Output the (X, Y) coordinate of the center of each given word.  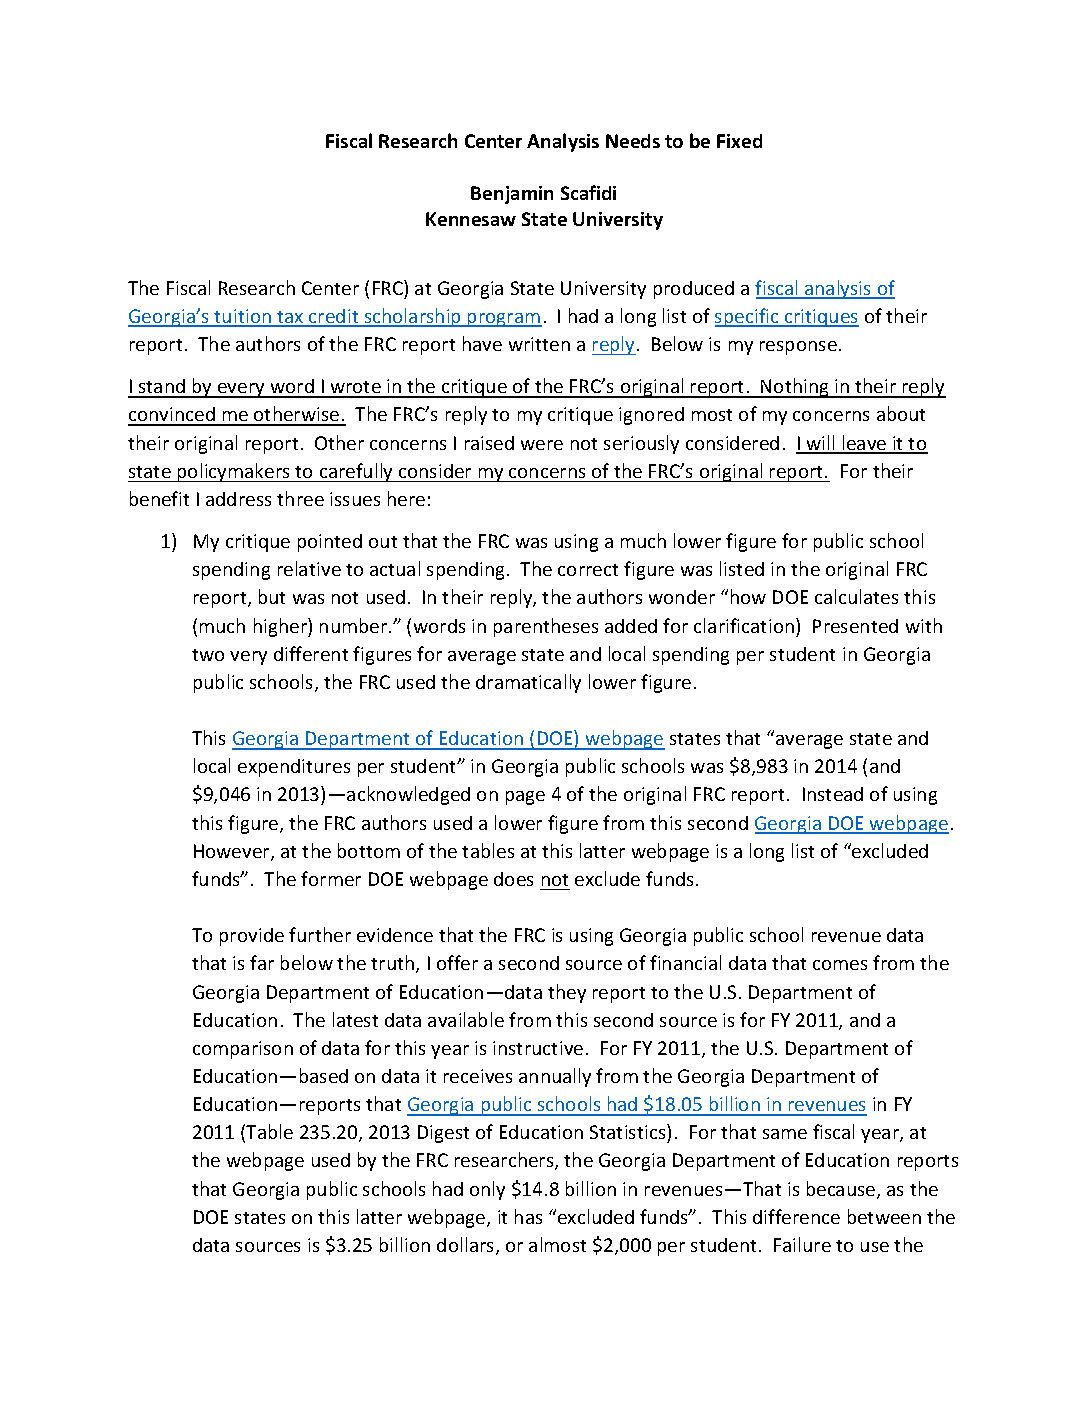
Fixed (739, 141)
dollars (467, 1246)
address (238, 499)
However (233, 852)
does (513, 879)
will (821, 444)
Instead (833, 794)
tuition (243, 317)
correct (588, 570)
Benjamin (512, 195)
